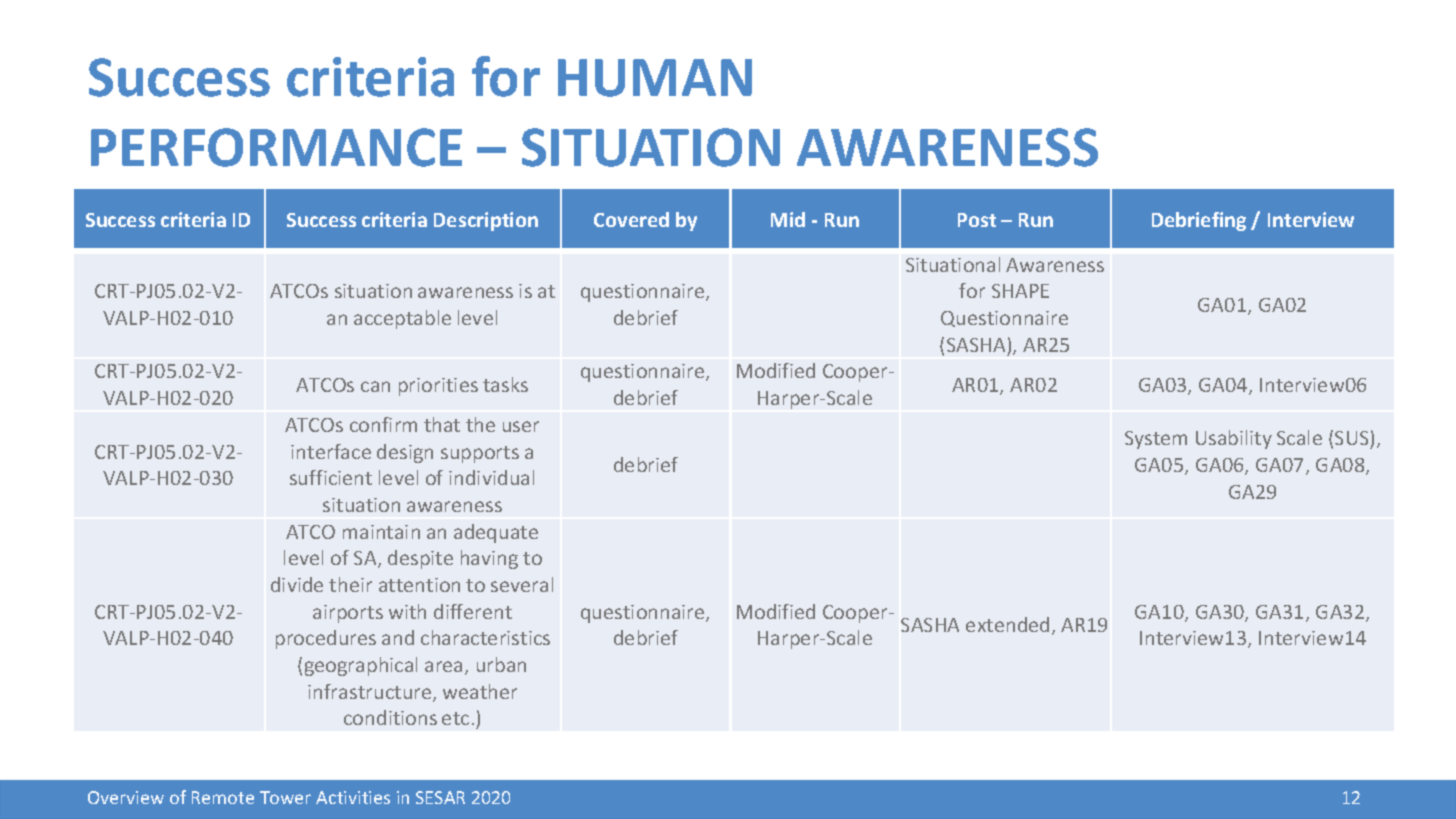 The image size is (1456, 819). I want to click on Tower, so click(285, 797).
